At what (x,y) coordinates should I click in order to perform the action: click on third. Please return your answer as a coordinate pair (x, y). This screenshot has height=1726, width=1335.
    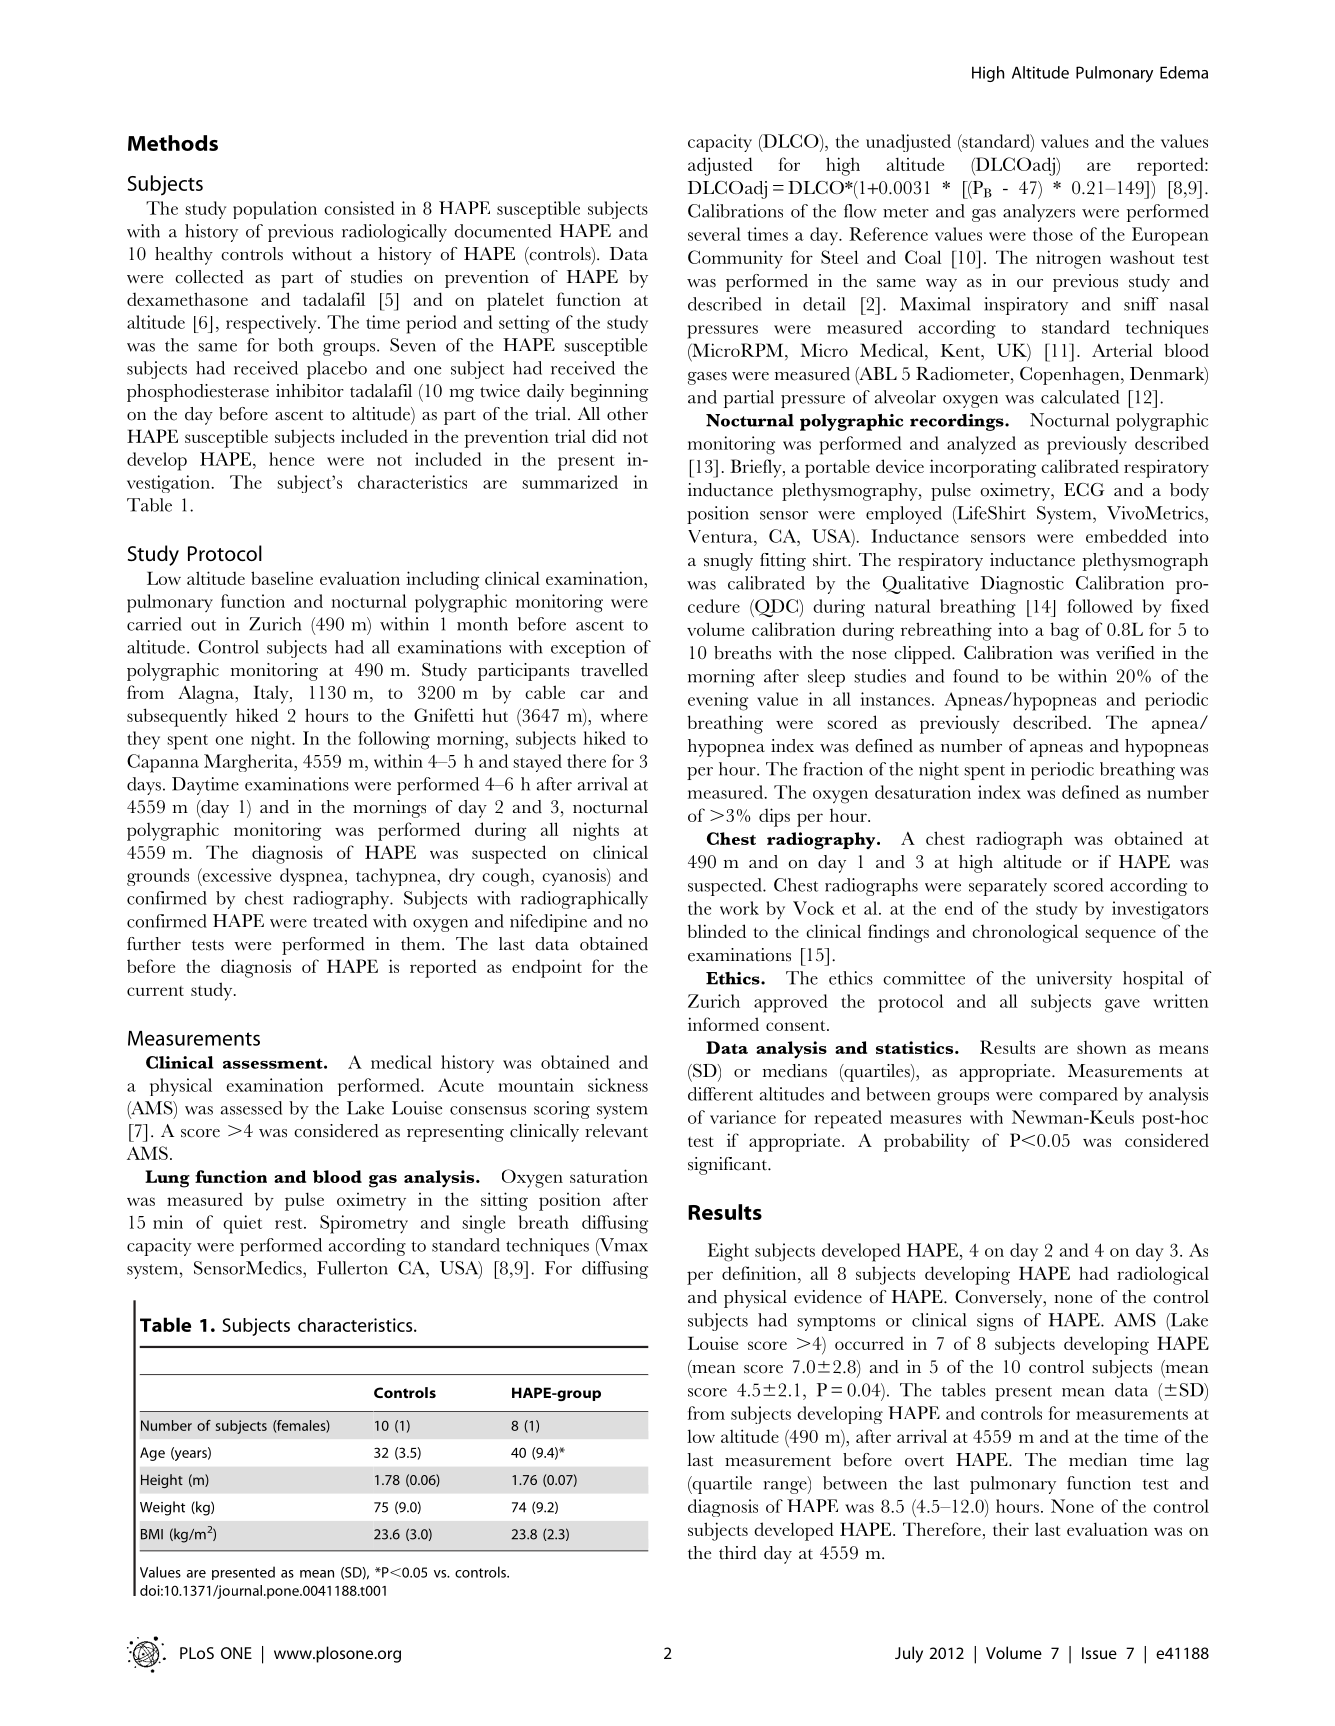
    Looking at the image, I should click on (738, 1553).
